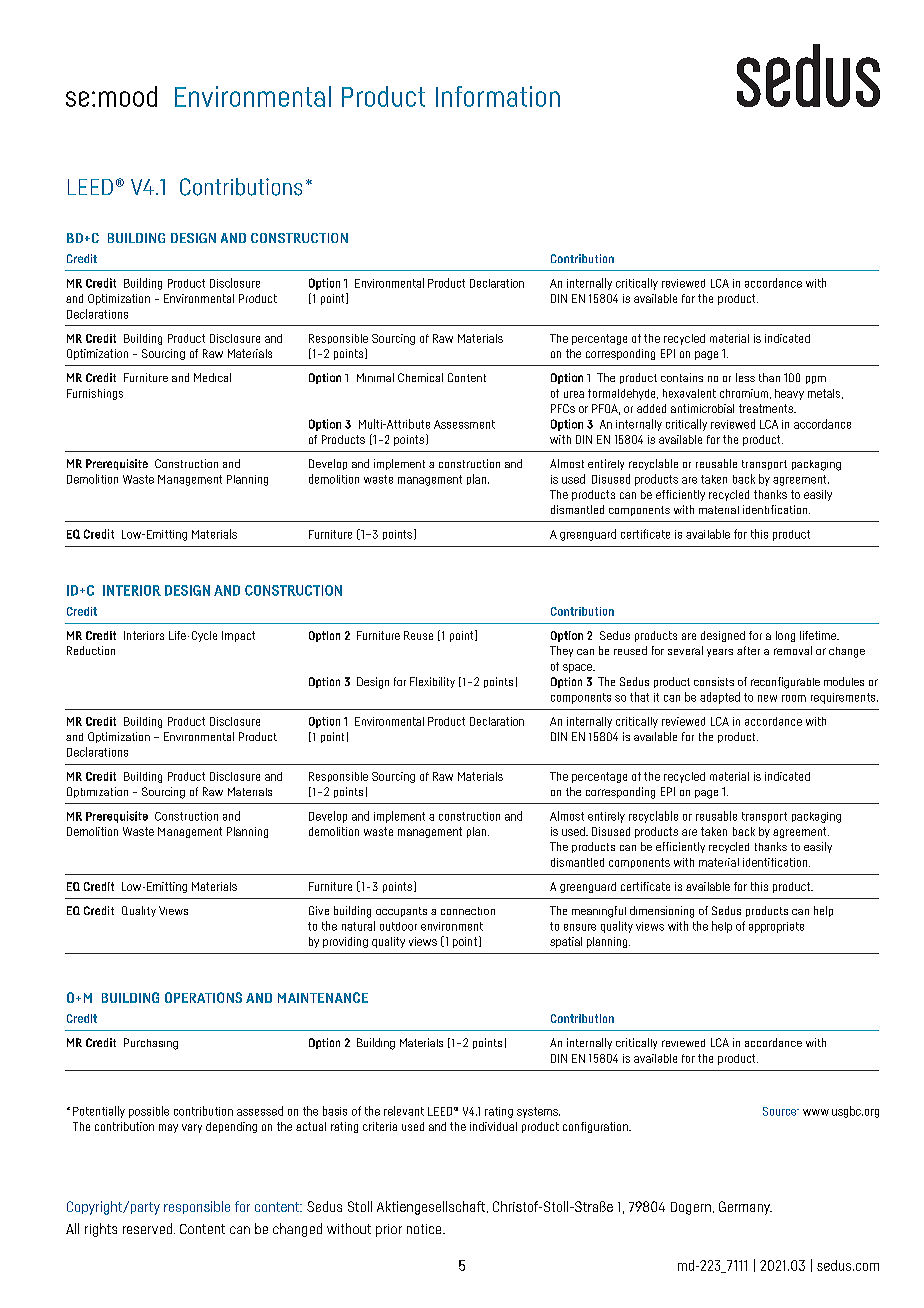 This screenshot has width=924, height=1308. What do you see at coordinates (238, 636) in the screenshot?
I see `Impact` at bounding box center [238, 636].
